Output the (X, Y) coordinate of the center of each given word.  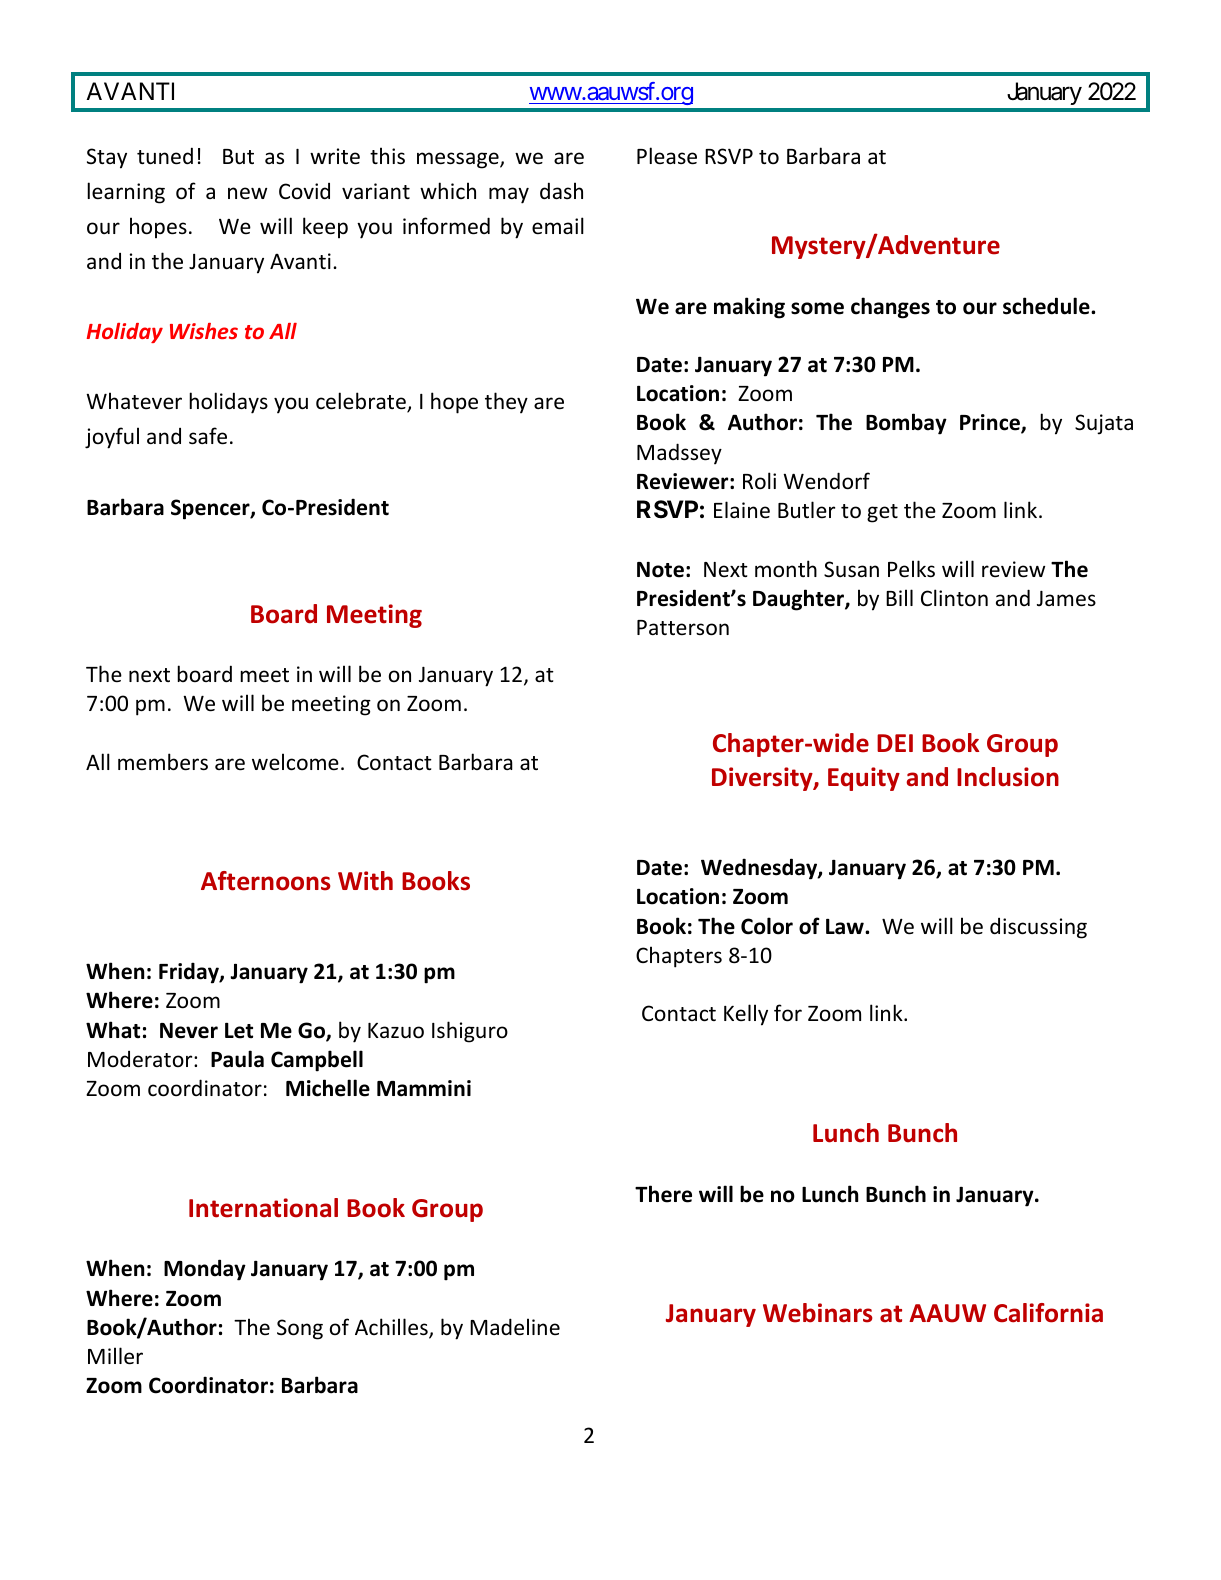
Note (660, 570)
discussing (1038, 928)
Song (300, 1329)
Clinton (954, 597)
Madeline (515, 1327)
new (247, 193)
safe (208, 436)
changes (890, 308)
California (1048, 1313)
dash (561, 190)
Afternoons (266, 881)
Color (767, 926)
